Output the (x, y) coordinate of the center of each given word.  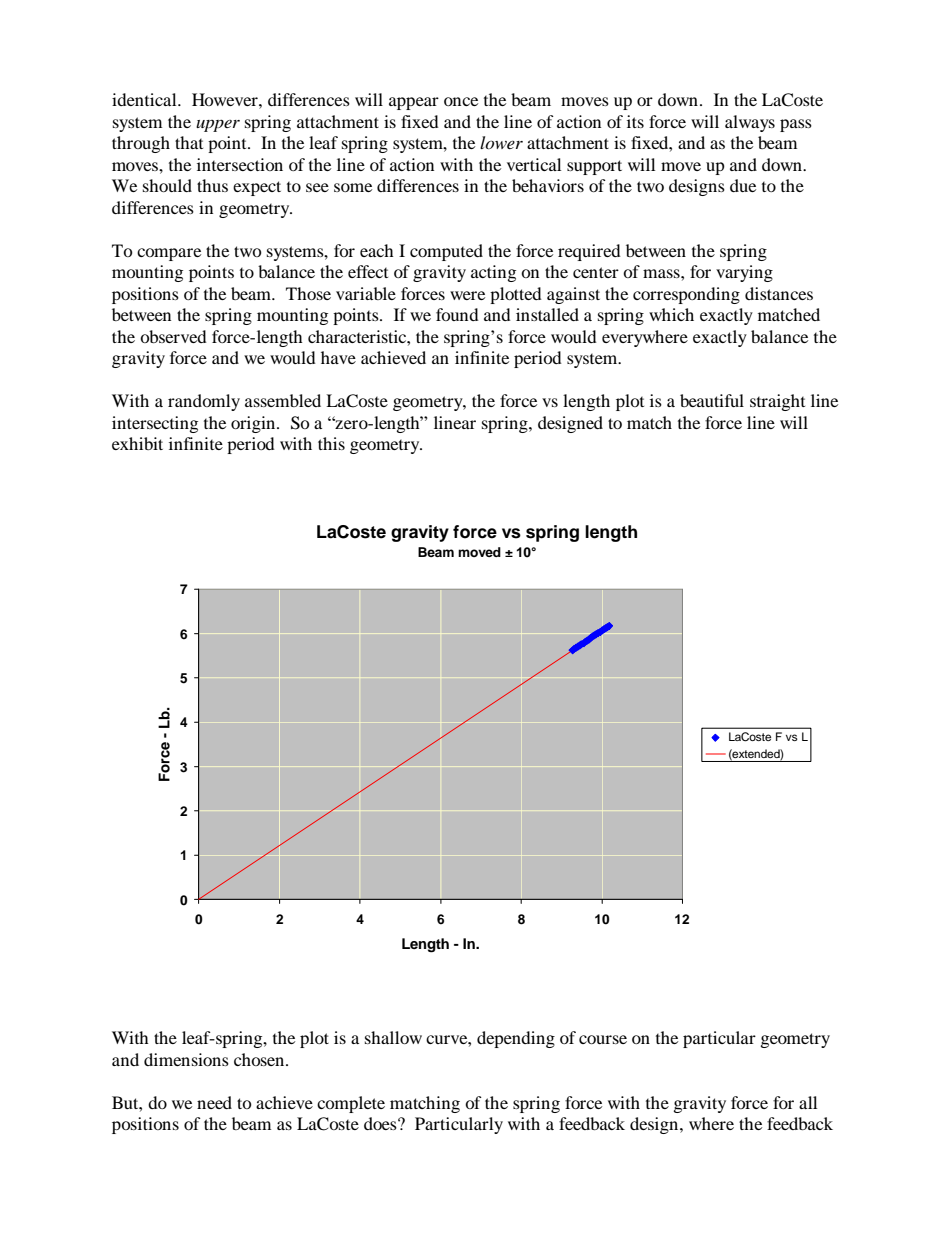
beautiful (712, 400)
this (331, 443)
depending (516, 1039)
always (750, 123)
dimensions (186, 1059)
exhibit (137, 443)
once (461, 101)
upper (218, 125)
